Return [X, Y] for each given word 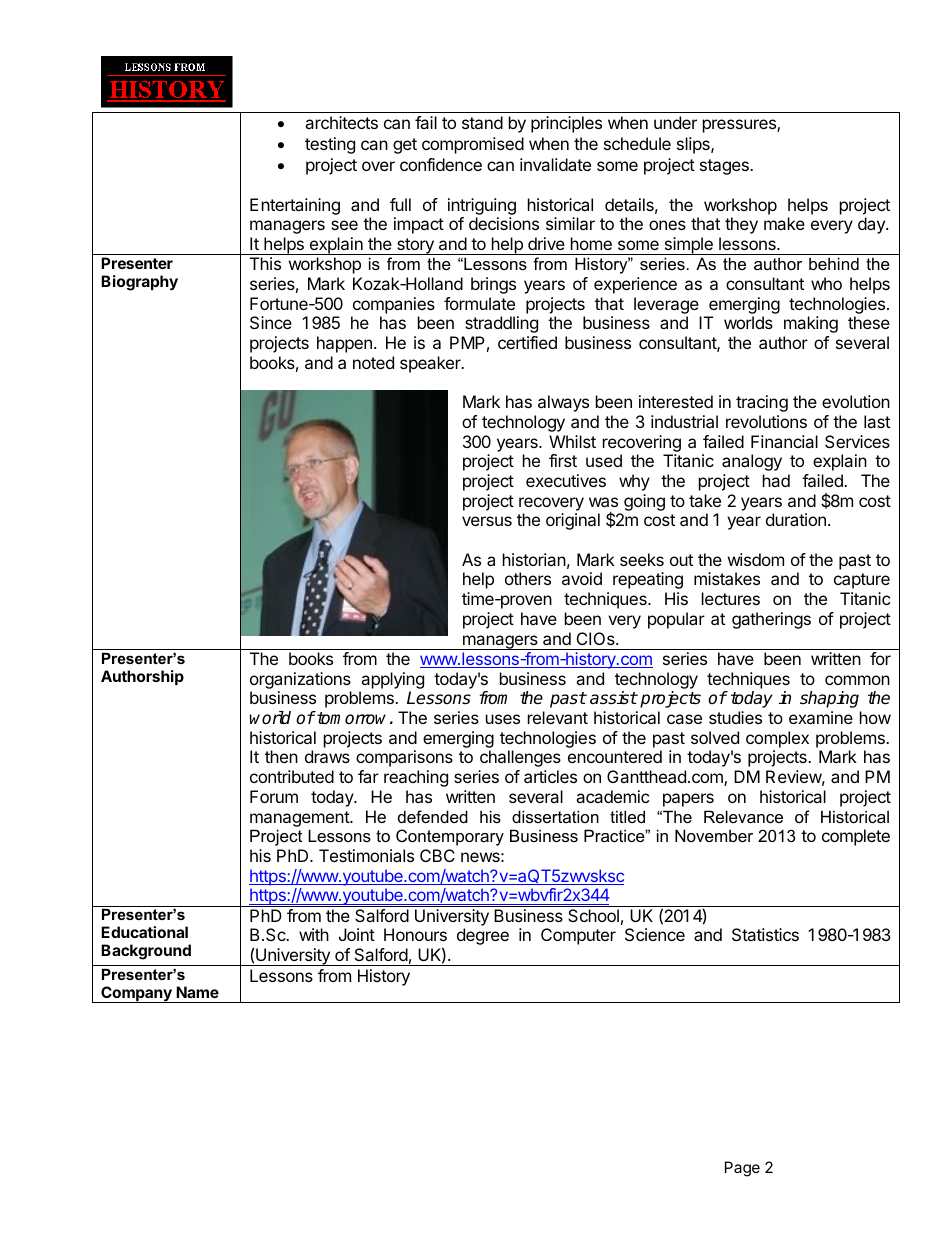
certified [527, 342]
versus [487, 521]
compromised [473, 145]
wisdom [756, 559]
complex [777, 739]
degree [483, 936]
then [281, 756]
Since [271, 322]
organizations [300, 680]
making [811, 324]
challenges [520, 758]
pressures [740, 126]
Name [197, 992]
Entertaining [295, 206]
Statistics [765, 934]
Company [136, 994]
